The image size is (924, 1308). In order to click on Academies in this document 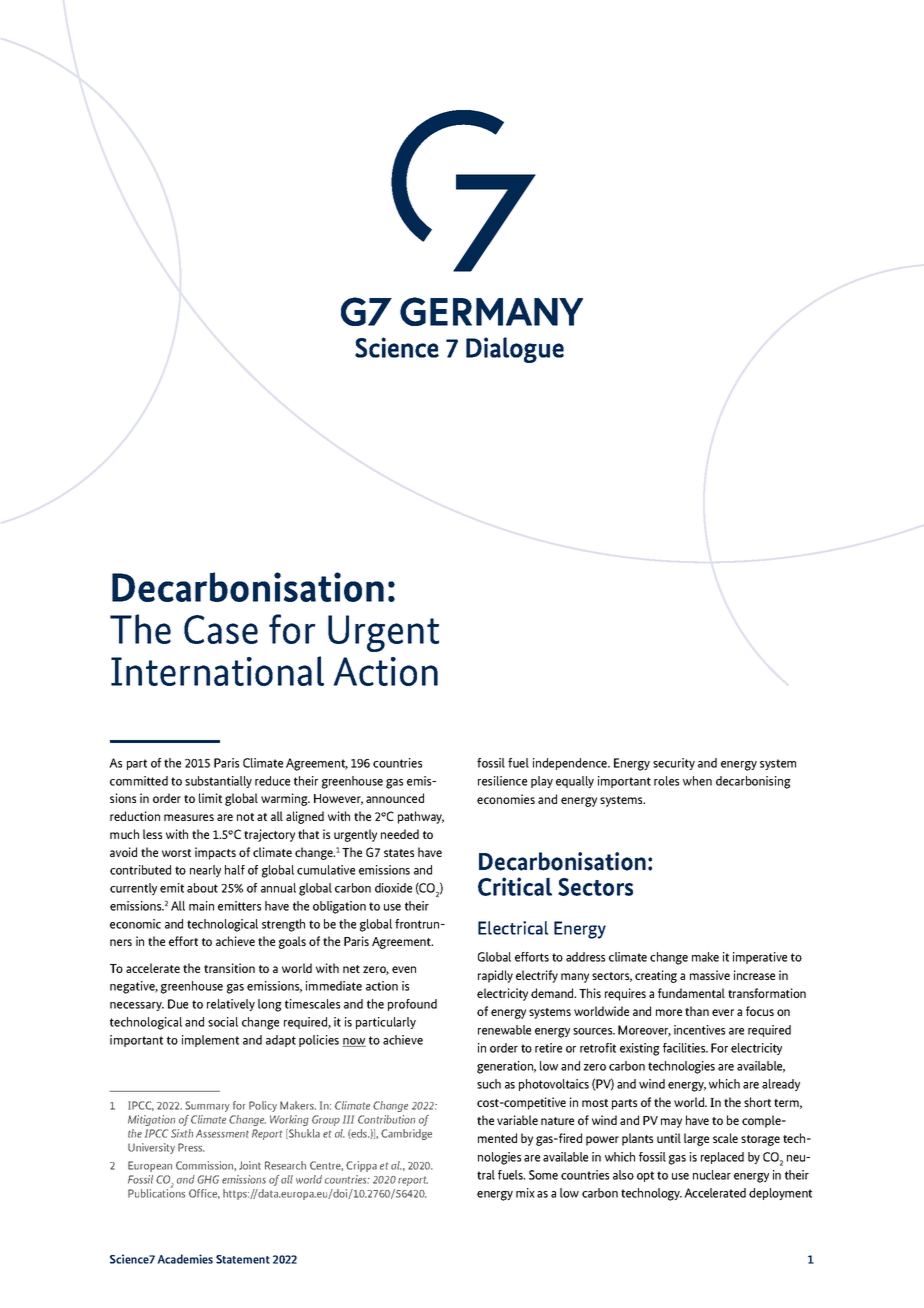, I will do `click(185, 1259)`.
